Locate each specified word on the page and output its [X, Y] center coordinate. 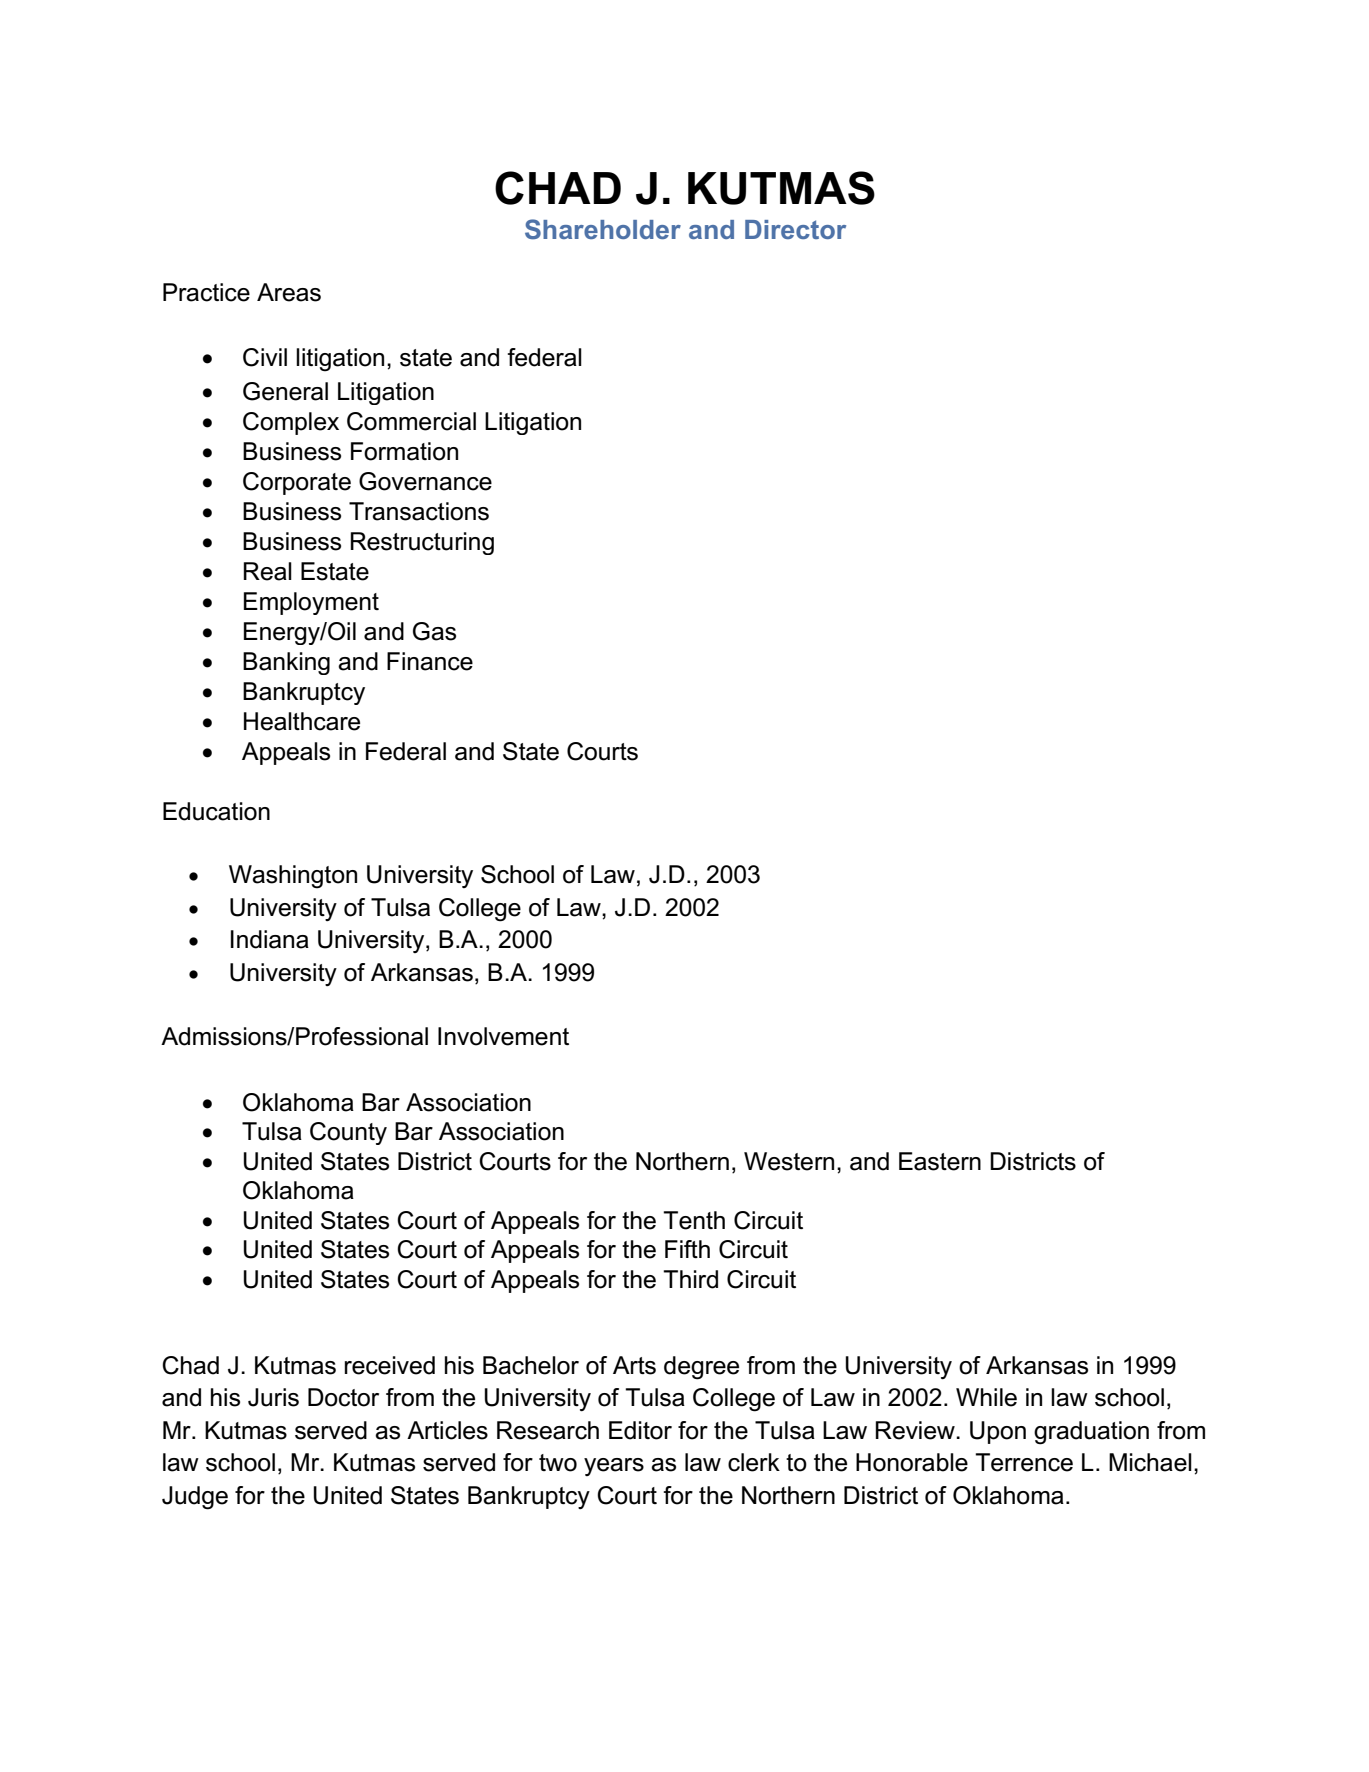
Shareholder [603, 229]
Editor [640, 1430]
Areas [289, 292]
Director [795, 229]
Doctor [343, 1397]
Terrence [1024, 1462]
